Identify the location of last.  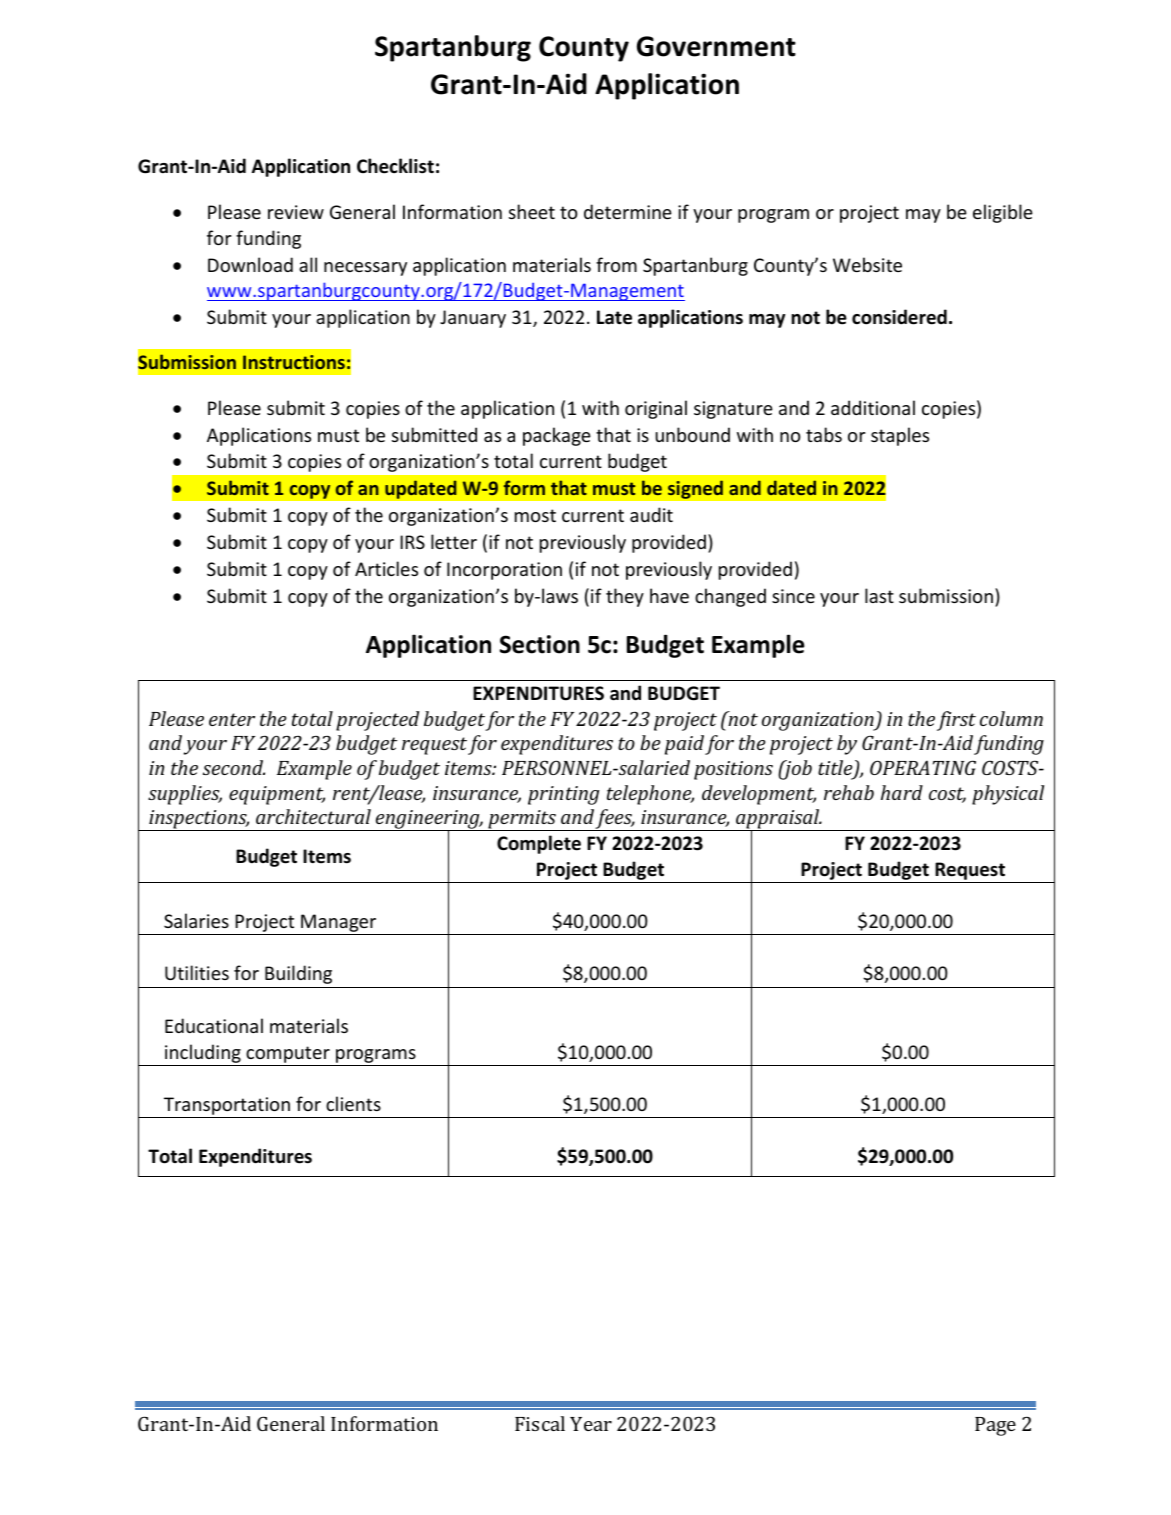
(879, 595).
